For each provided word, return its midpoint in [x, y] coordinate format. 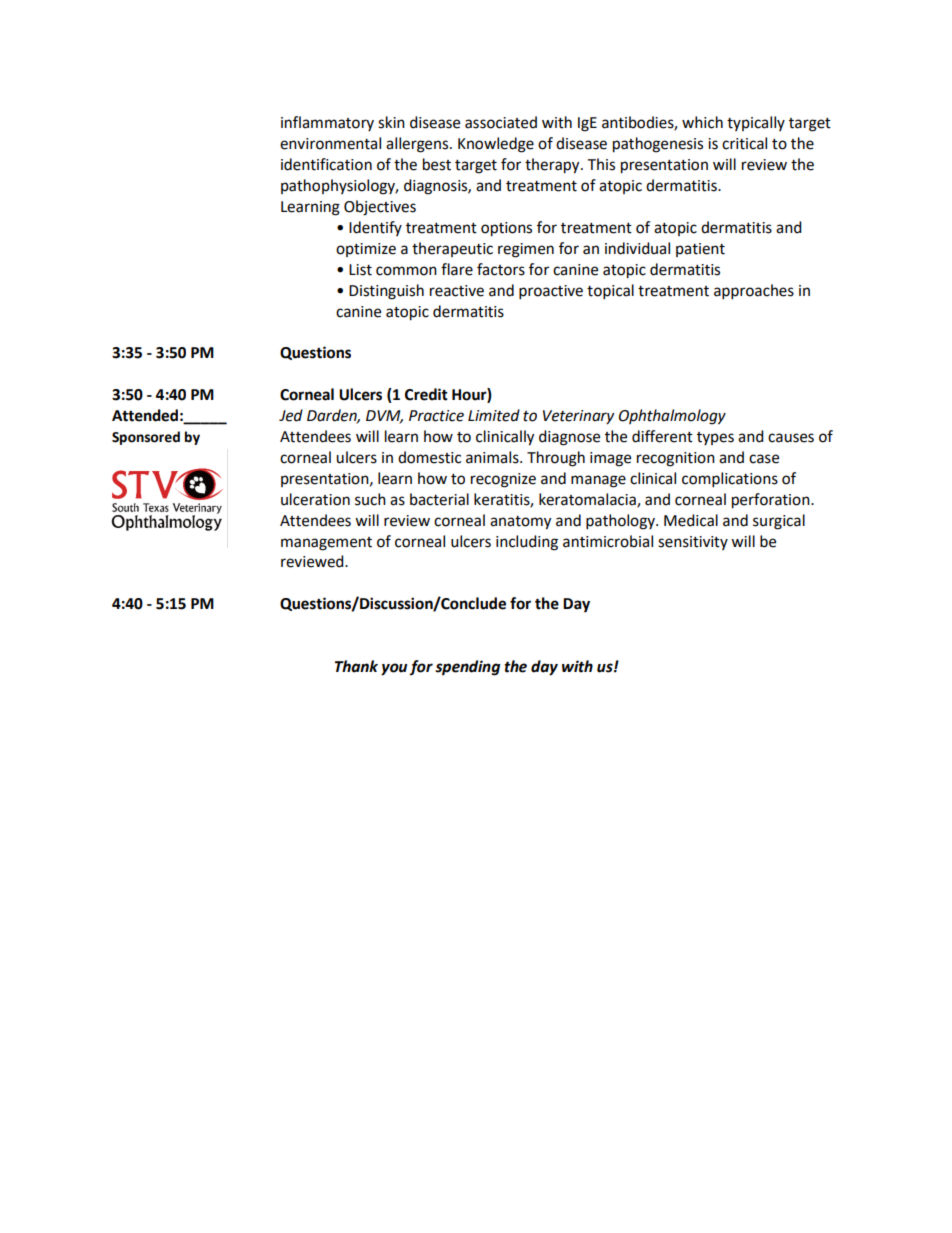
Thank [356, 666]
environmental [330, 143]
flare [457, 269]
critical [744, 143]
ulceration [315, 499]
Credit [426, 394]
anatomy [520, 523]
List [360, 270]
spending [467, 668]
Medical [691, 520]
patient [700, 250]
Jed [291, 415]
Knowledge [496, 145]
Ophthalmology [672, 417]
